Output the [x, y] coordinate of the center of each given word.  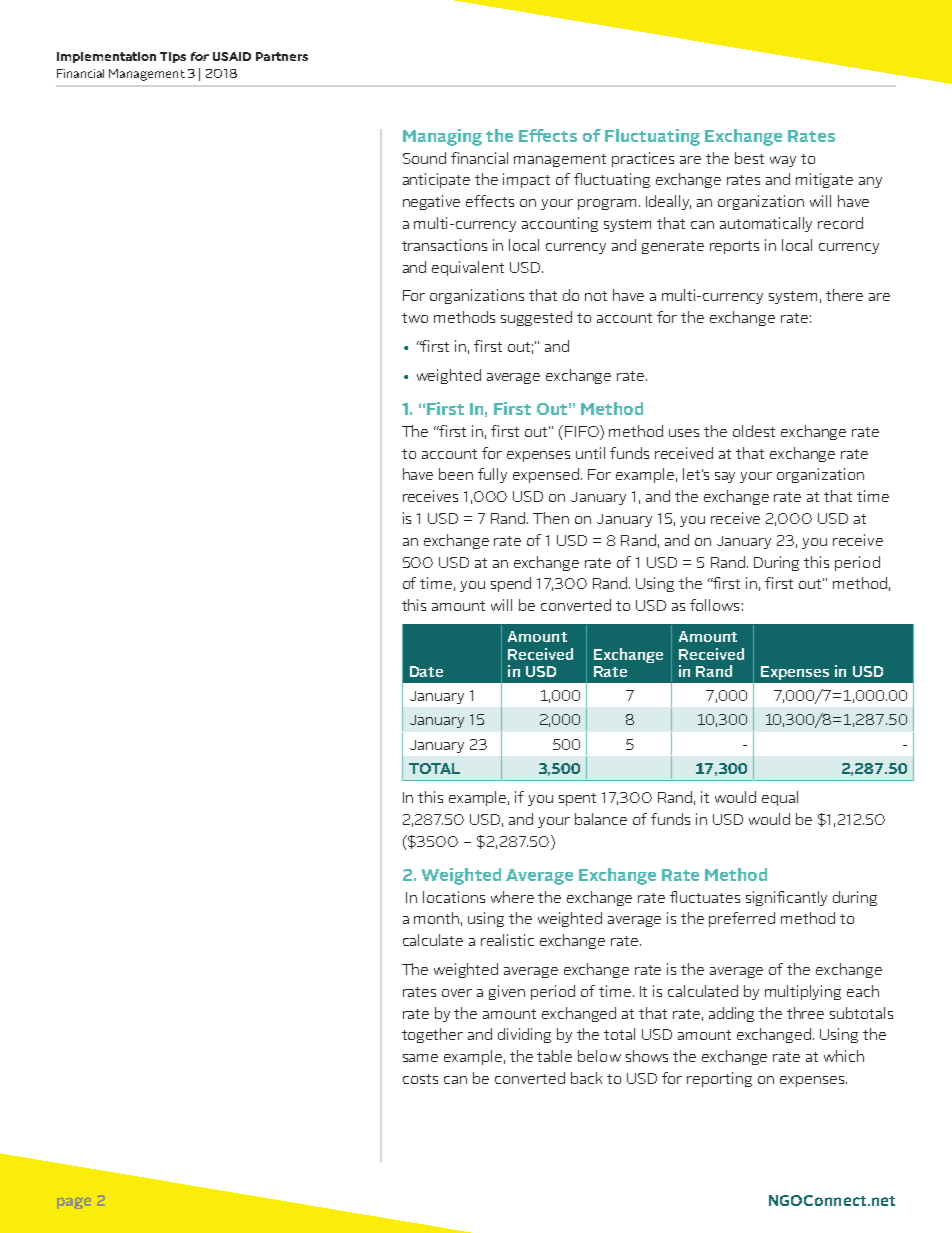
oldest [754, 431]
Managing [442, 137]
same [420, 1058]
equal [780, 798]
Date [426, 671]
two [415, 318]
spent [577, 799]
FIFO [583, 431]
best [749, 158]
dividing [524, 1035]
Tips [173, 57]
